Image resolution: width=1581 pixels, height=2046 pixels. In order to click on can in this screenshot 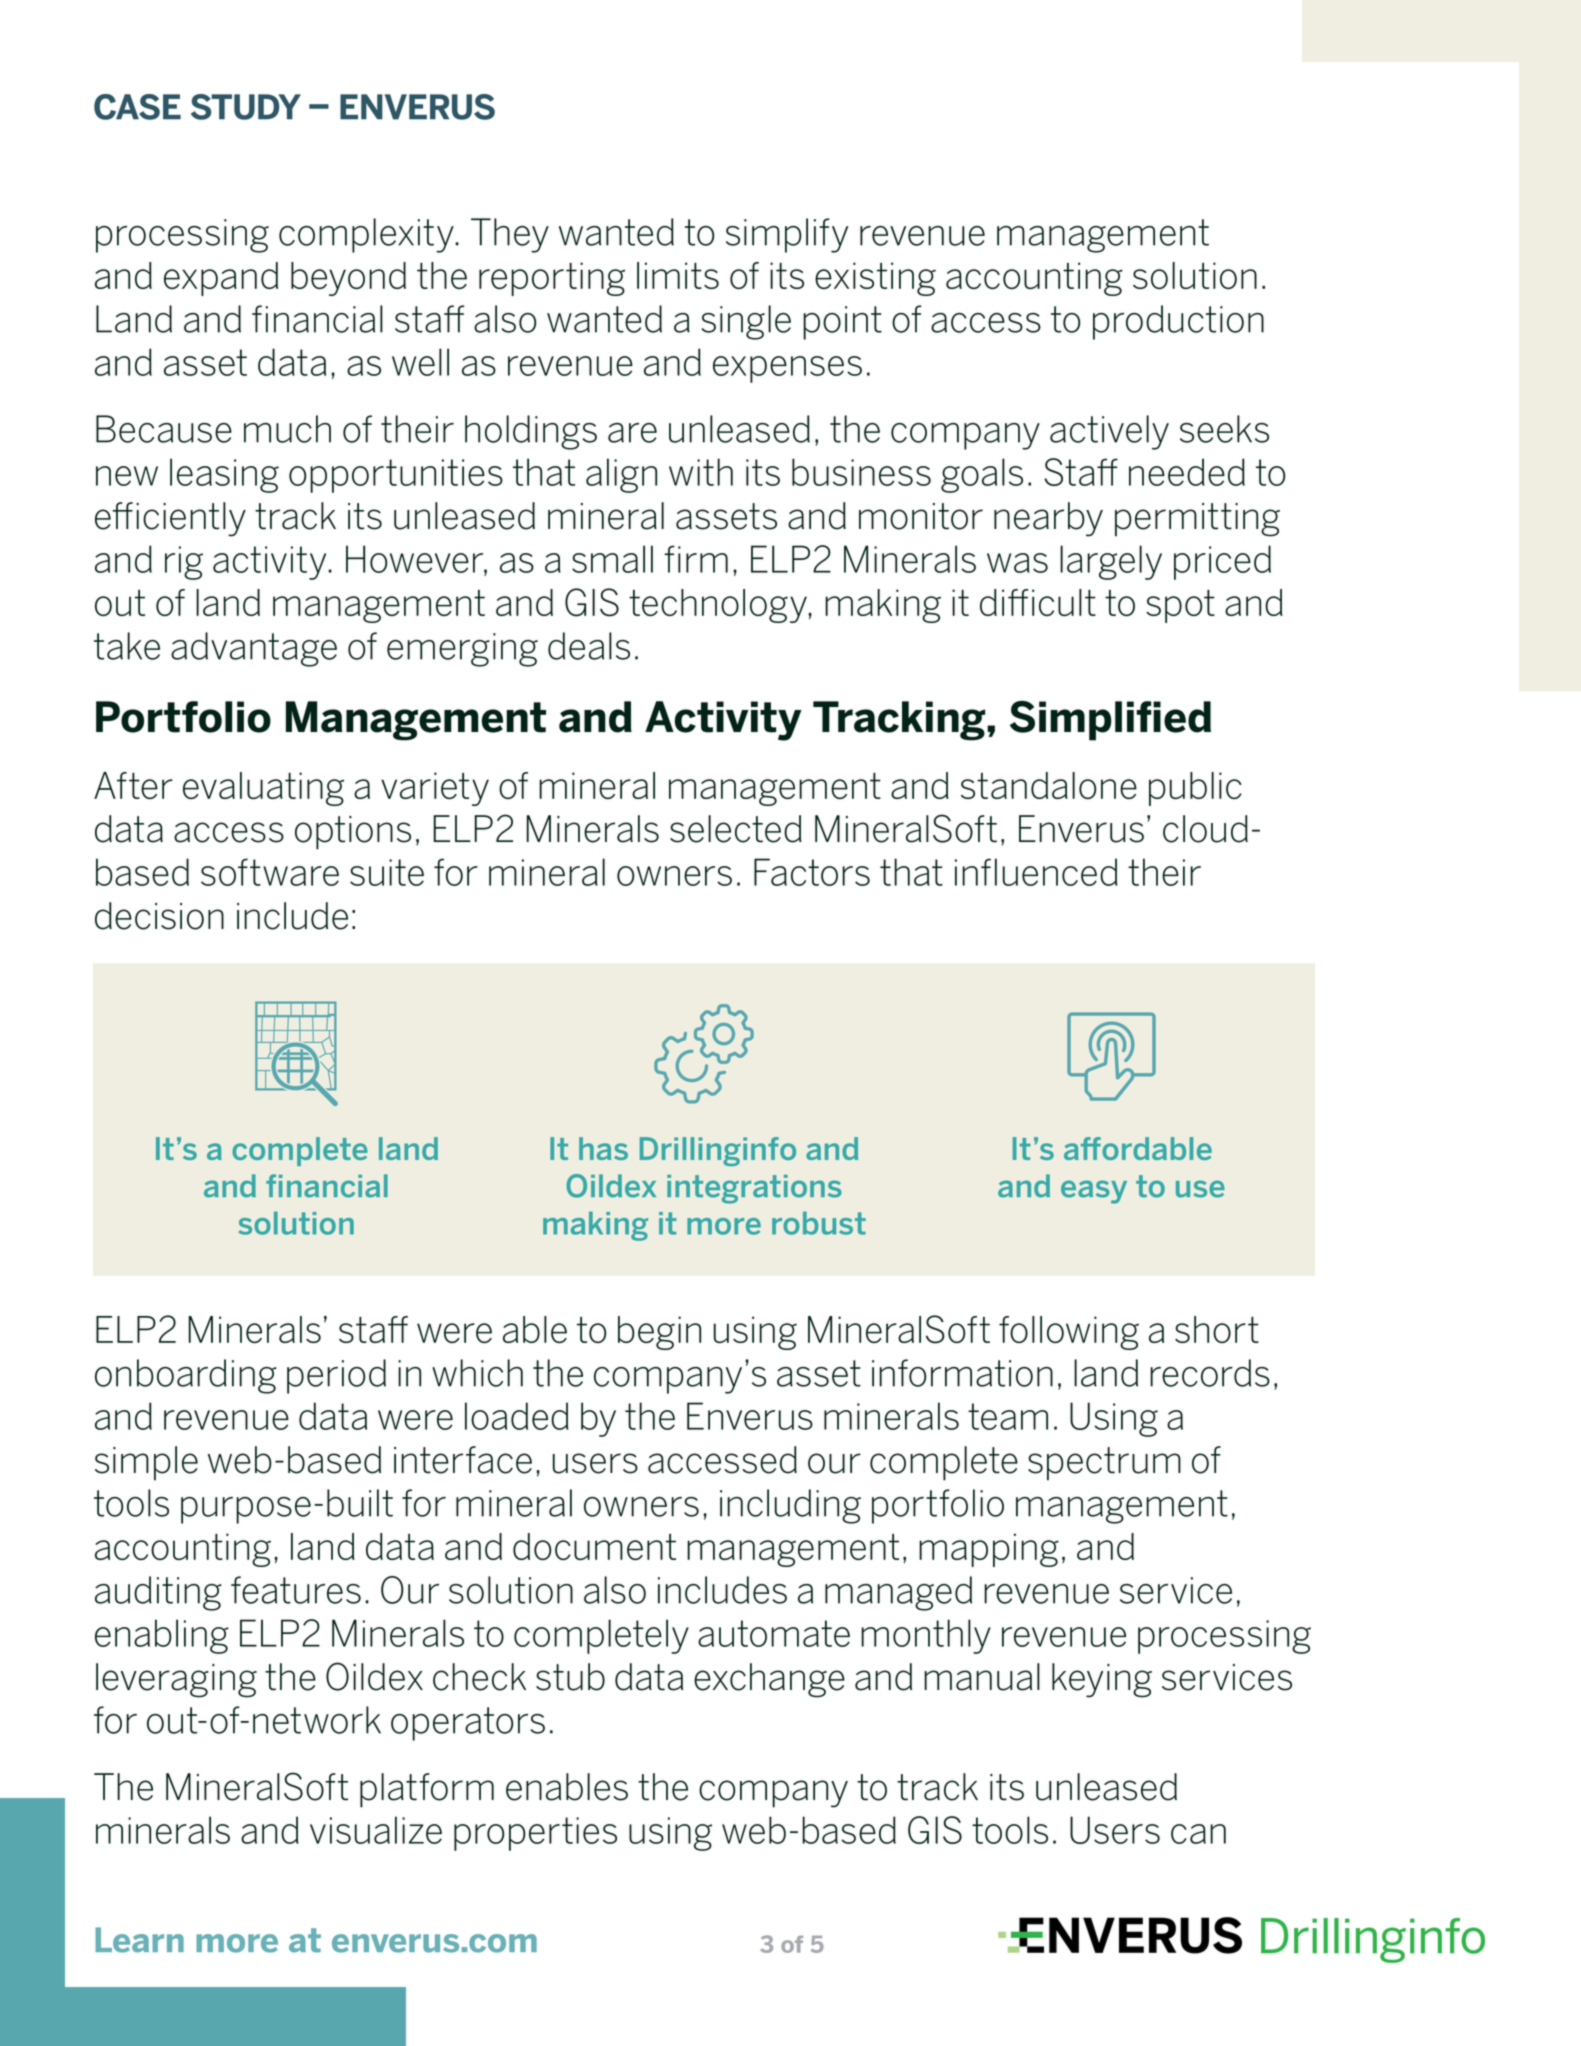, I will do `click(1198, 1834)`.
